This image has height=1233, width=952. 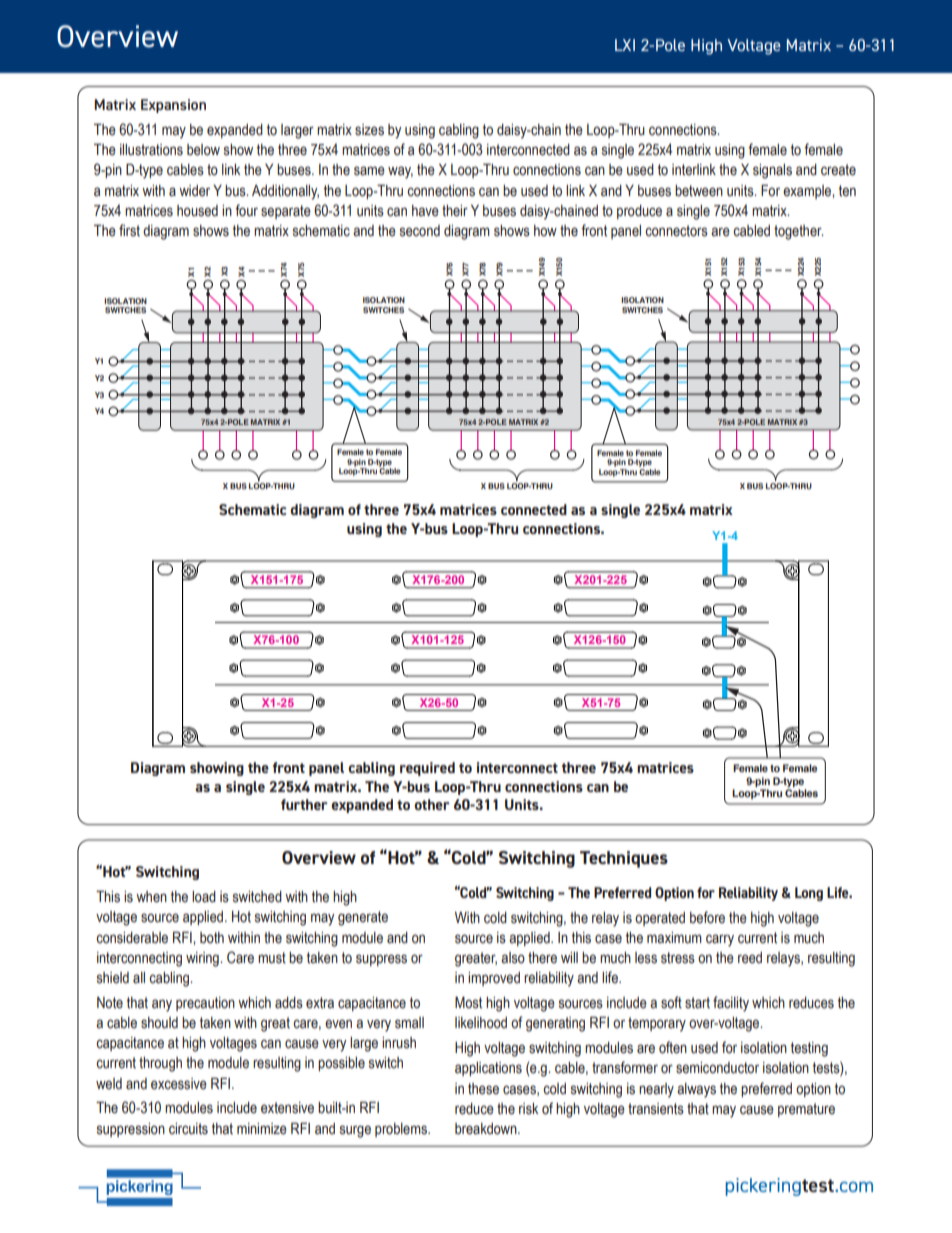 I want to click on further, so click(x=304, y=804).
